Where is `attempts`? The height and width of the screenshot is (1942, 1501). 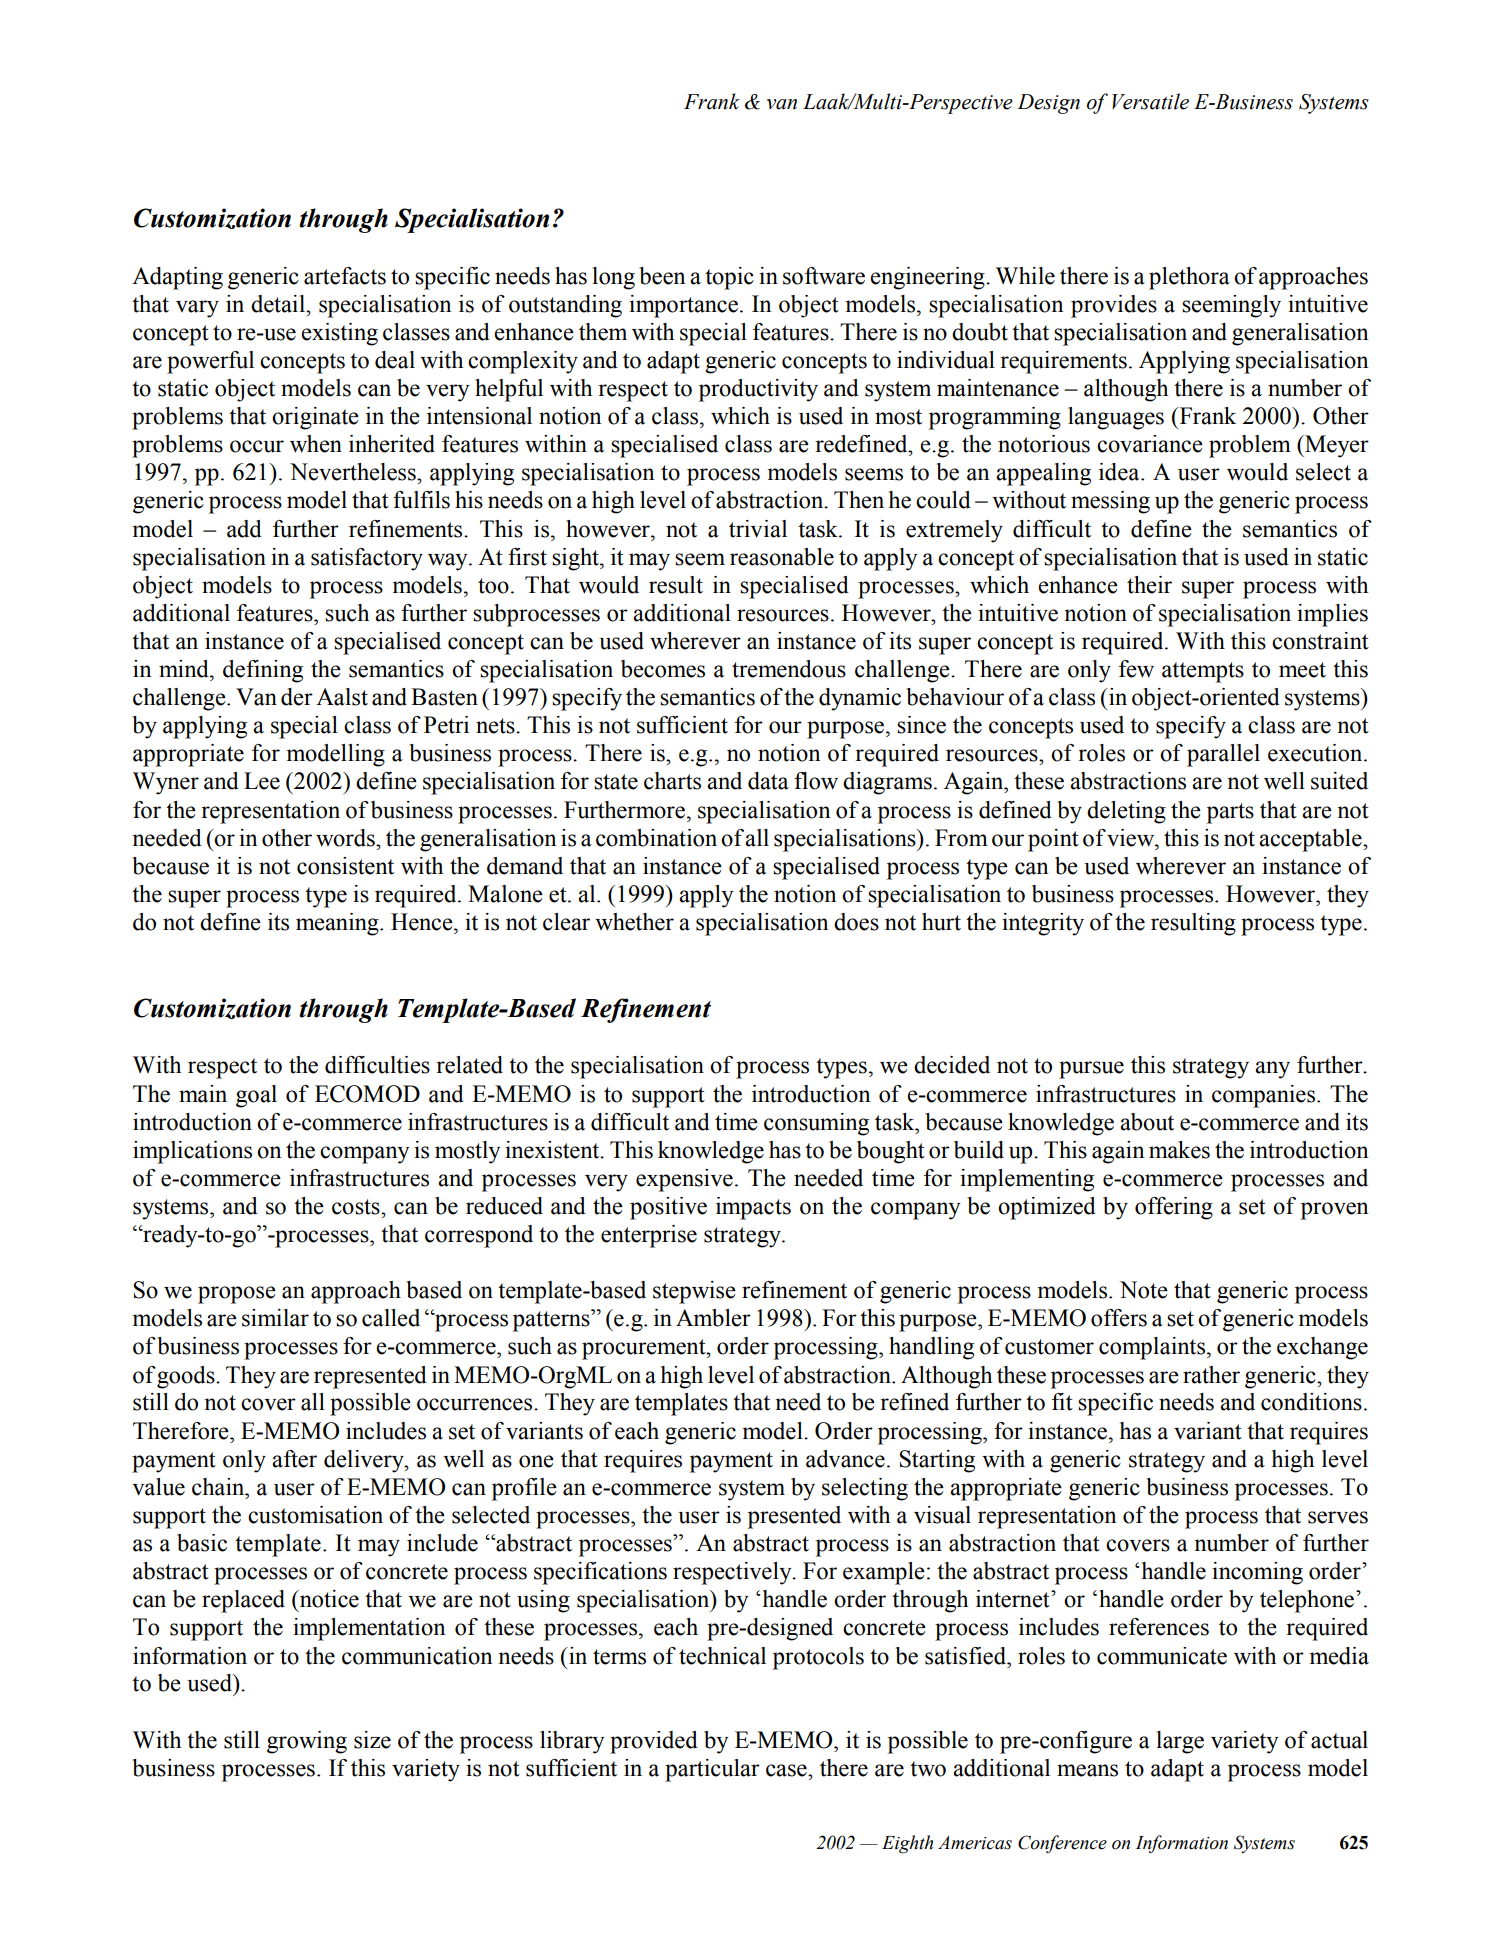
attempts is located at coordinates (1203, 672).
